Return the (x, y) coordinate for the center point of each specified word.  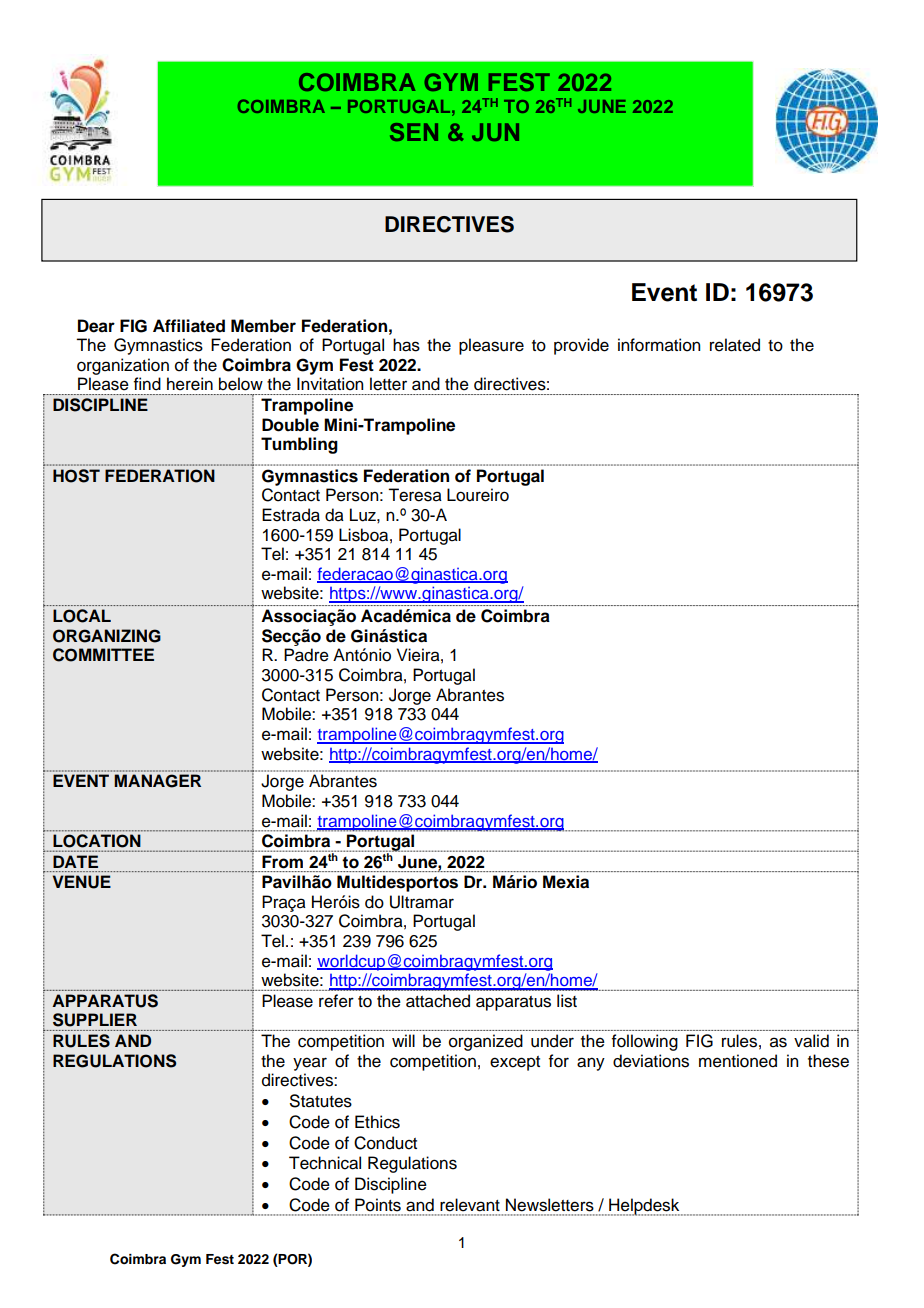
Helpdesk (645, 1207)
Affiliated (189, 326)
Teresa (415, 495)
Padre (306, 655)
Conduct (385, 1143)
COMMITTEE (103, 655)
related (735, 345)
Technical (325, 1163)
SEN (414, 132)
